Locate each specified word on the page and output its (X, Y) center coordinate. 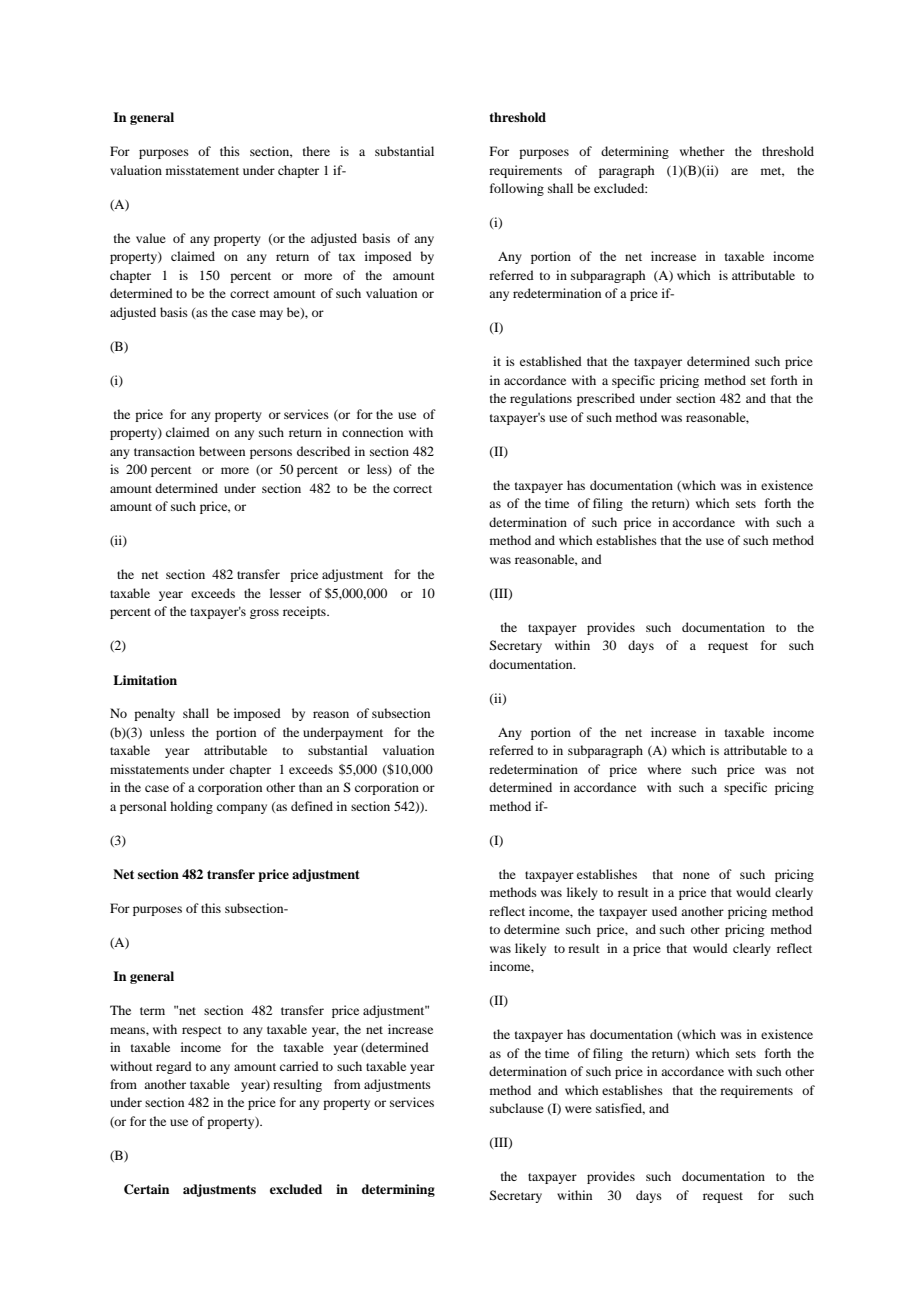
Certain (146, 1189)
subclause (517, 1108)
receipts (305, 612)
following (517, 189)
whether (702, 151)
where (664, 769)
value (151, 238)
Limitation (145, 680)
